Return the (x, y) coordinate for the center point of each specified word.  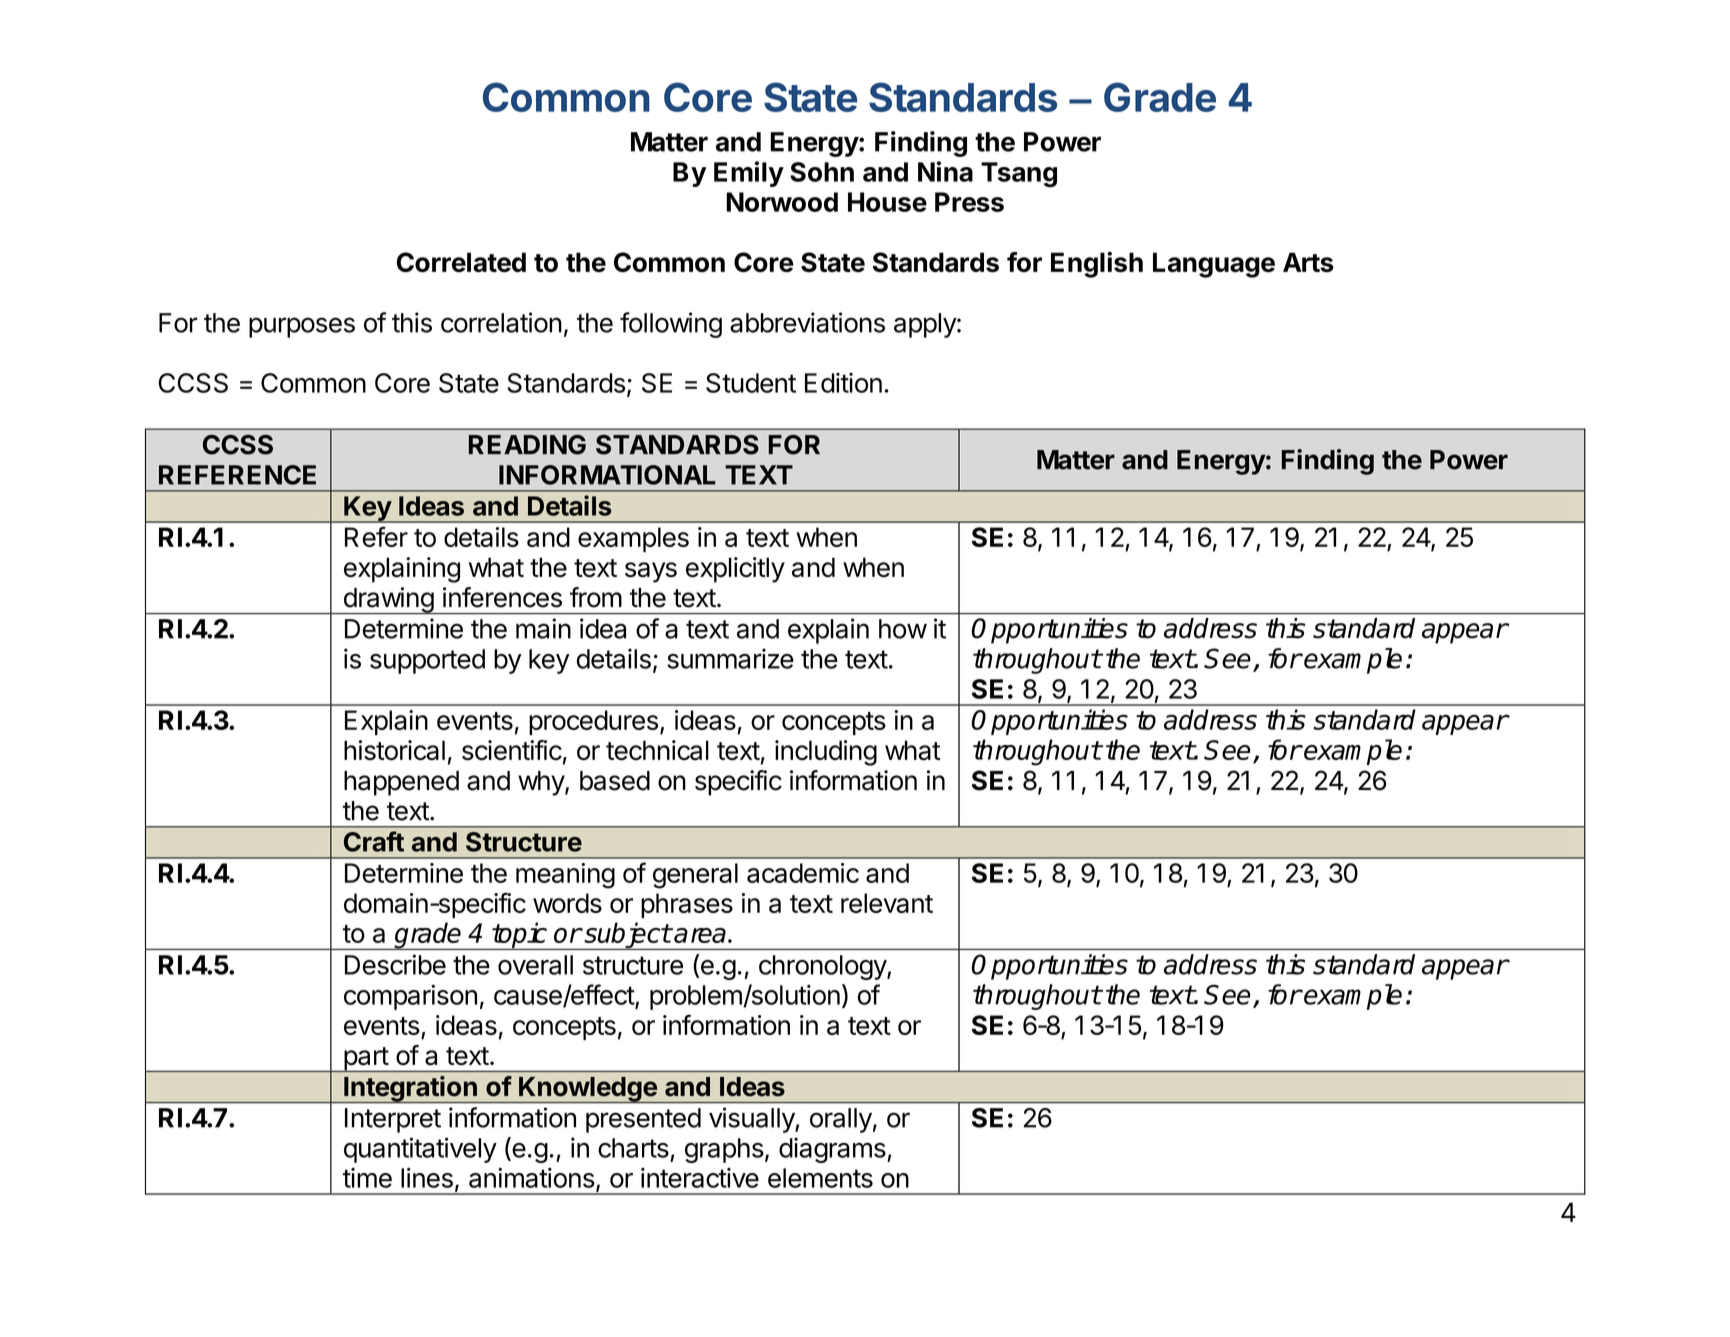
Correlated (461, 262)
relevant (887, 903)
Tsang (1019, 174)
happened (401, 783)
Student (751, 383)
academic (803, 873)
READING (527, 445)
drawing (388, 600)
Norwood (782, 202)
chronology (823, 967)
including (826, 753)
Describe (395, 964)
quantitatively (420, 1150)
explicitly (735, 570)
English (1097, 264)
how (903, 629)
